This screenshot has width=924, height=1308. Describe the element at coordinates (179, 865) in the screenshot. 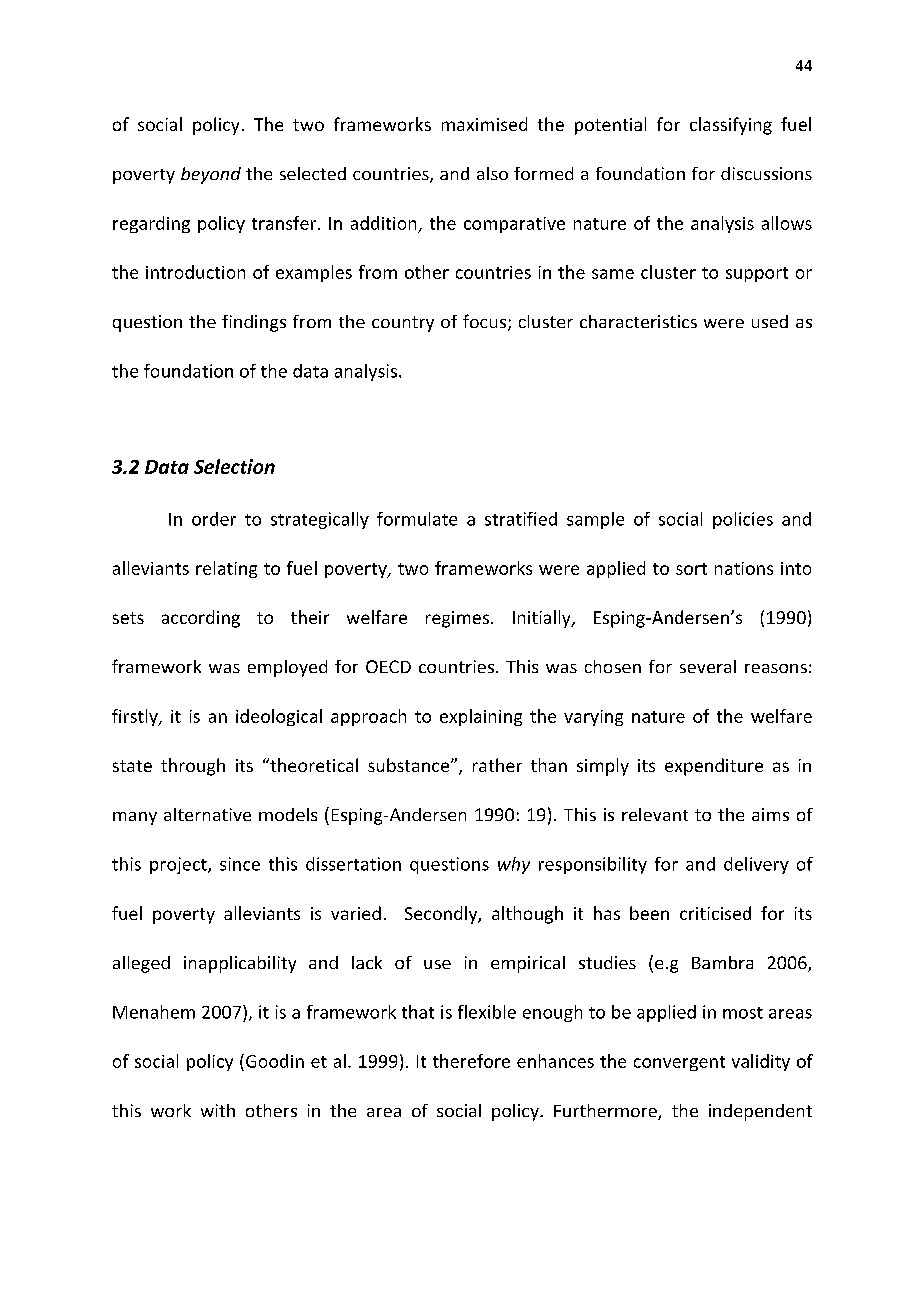

I see `project` at that location.
